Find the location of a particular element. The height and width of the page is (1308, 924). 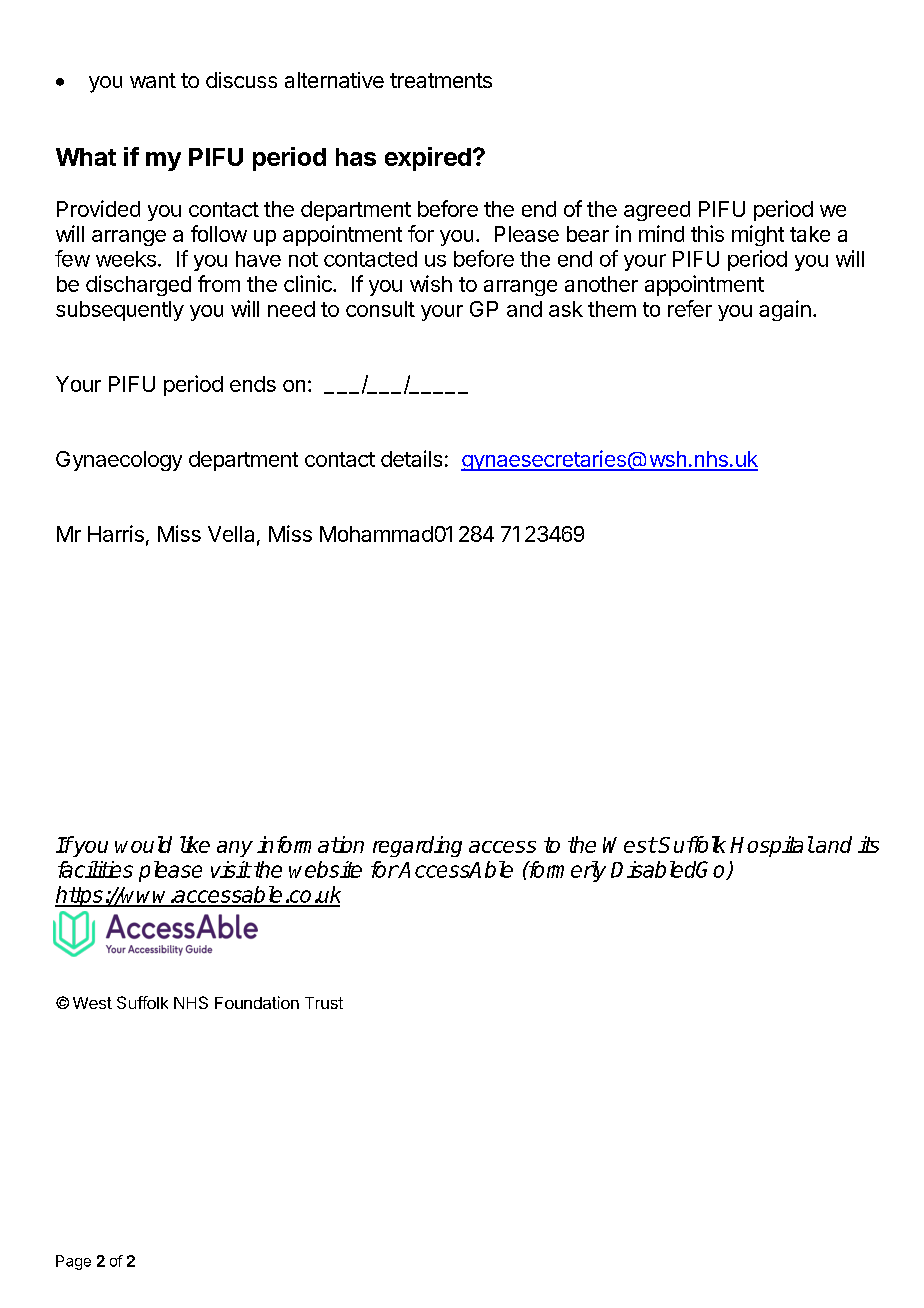

treatments is located at coordinates (441, 80).
